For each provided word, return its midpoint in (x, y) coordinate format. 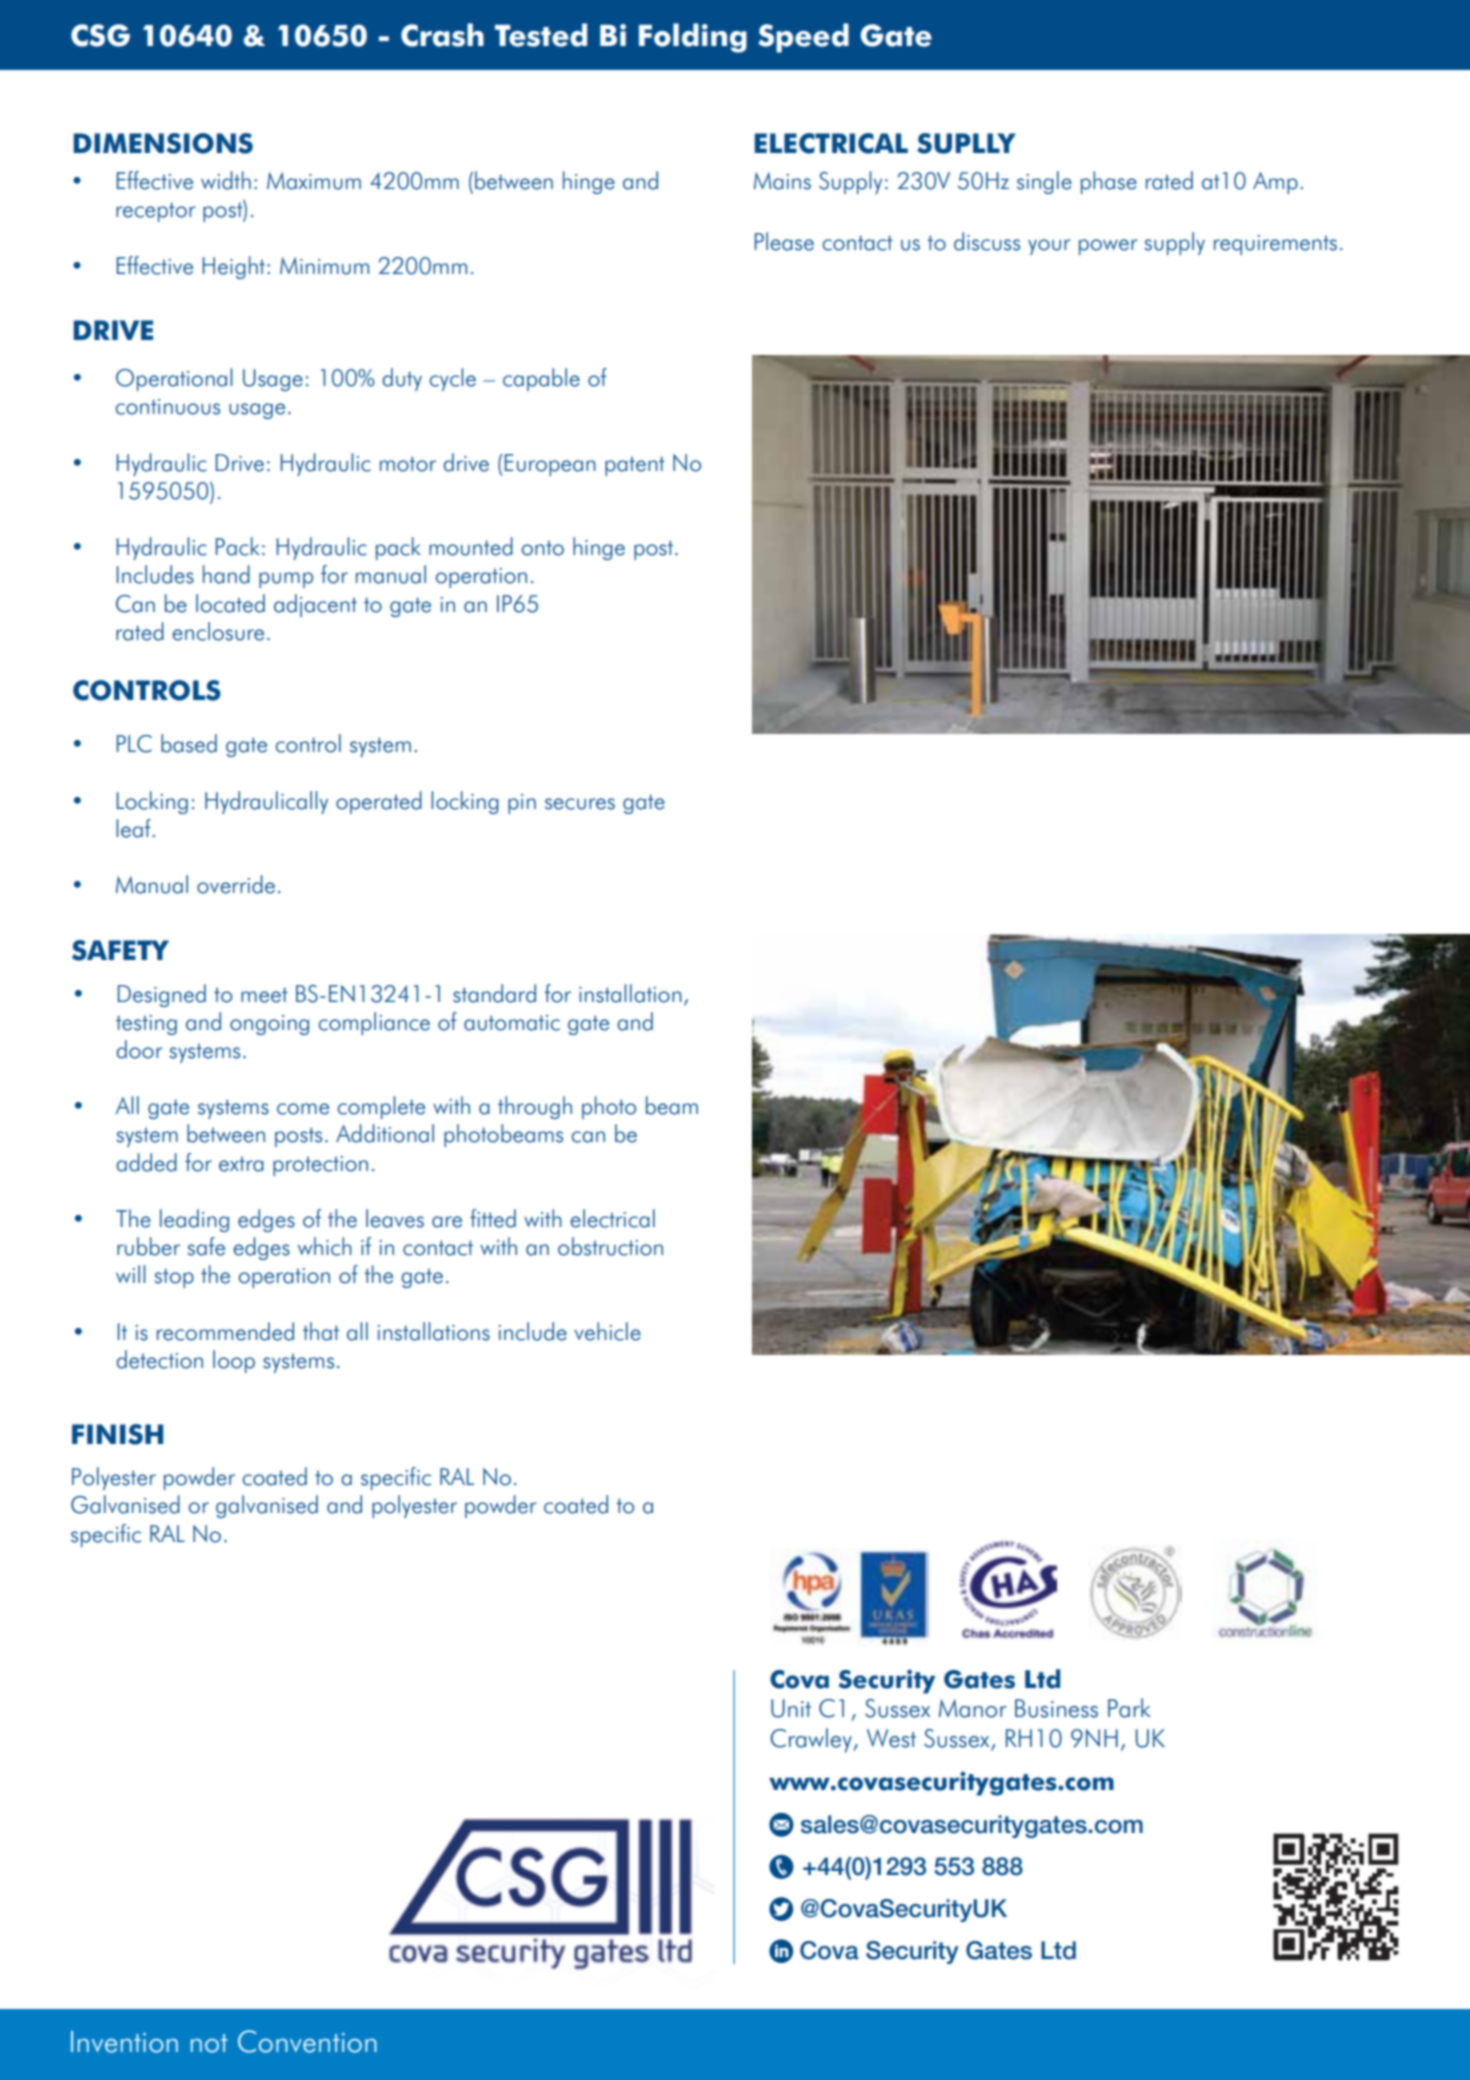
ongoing (269, 1025)
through (535, 1107)
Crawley (811, 1740)
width (226, 180)
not (209, 2043)
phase (1109, 182)
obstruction (610, 1246)
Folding (693, 38)
